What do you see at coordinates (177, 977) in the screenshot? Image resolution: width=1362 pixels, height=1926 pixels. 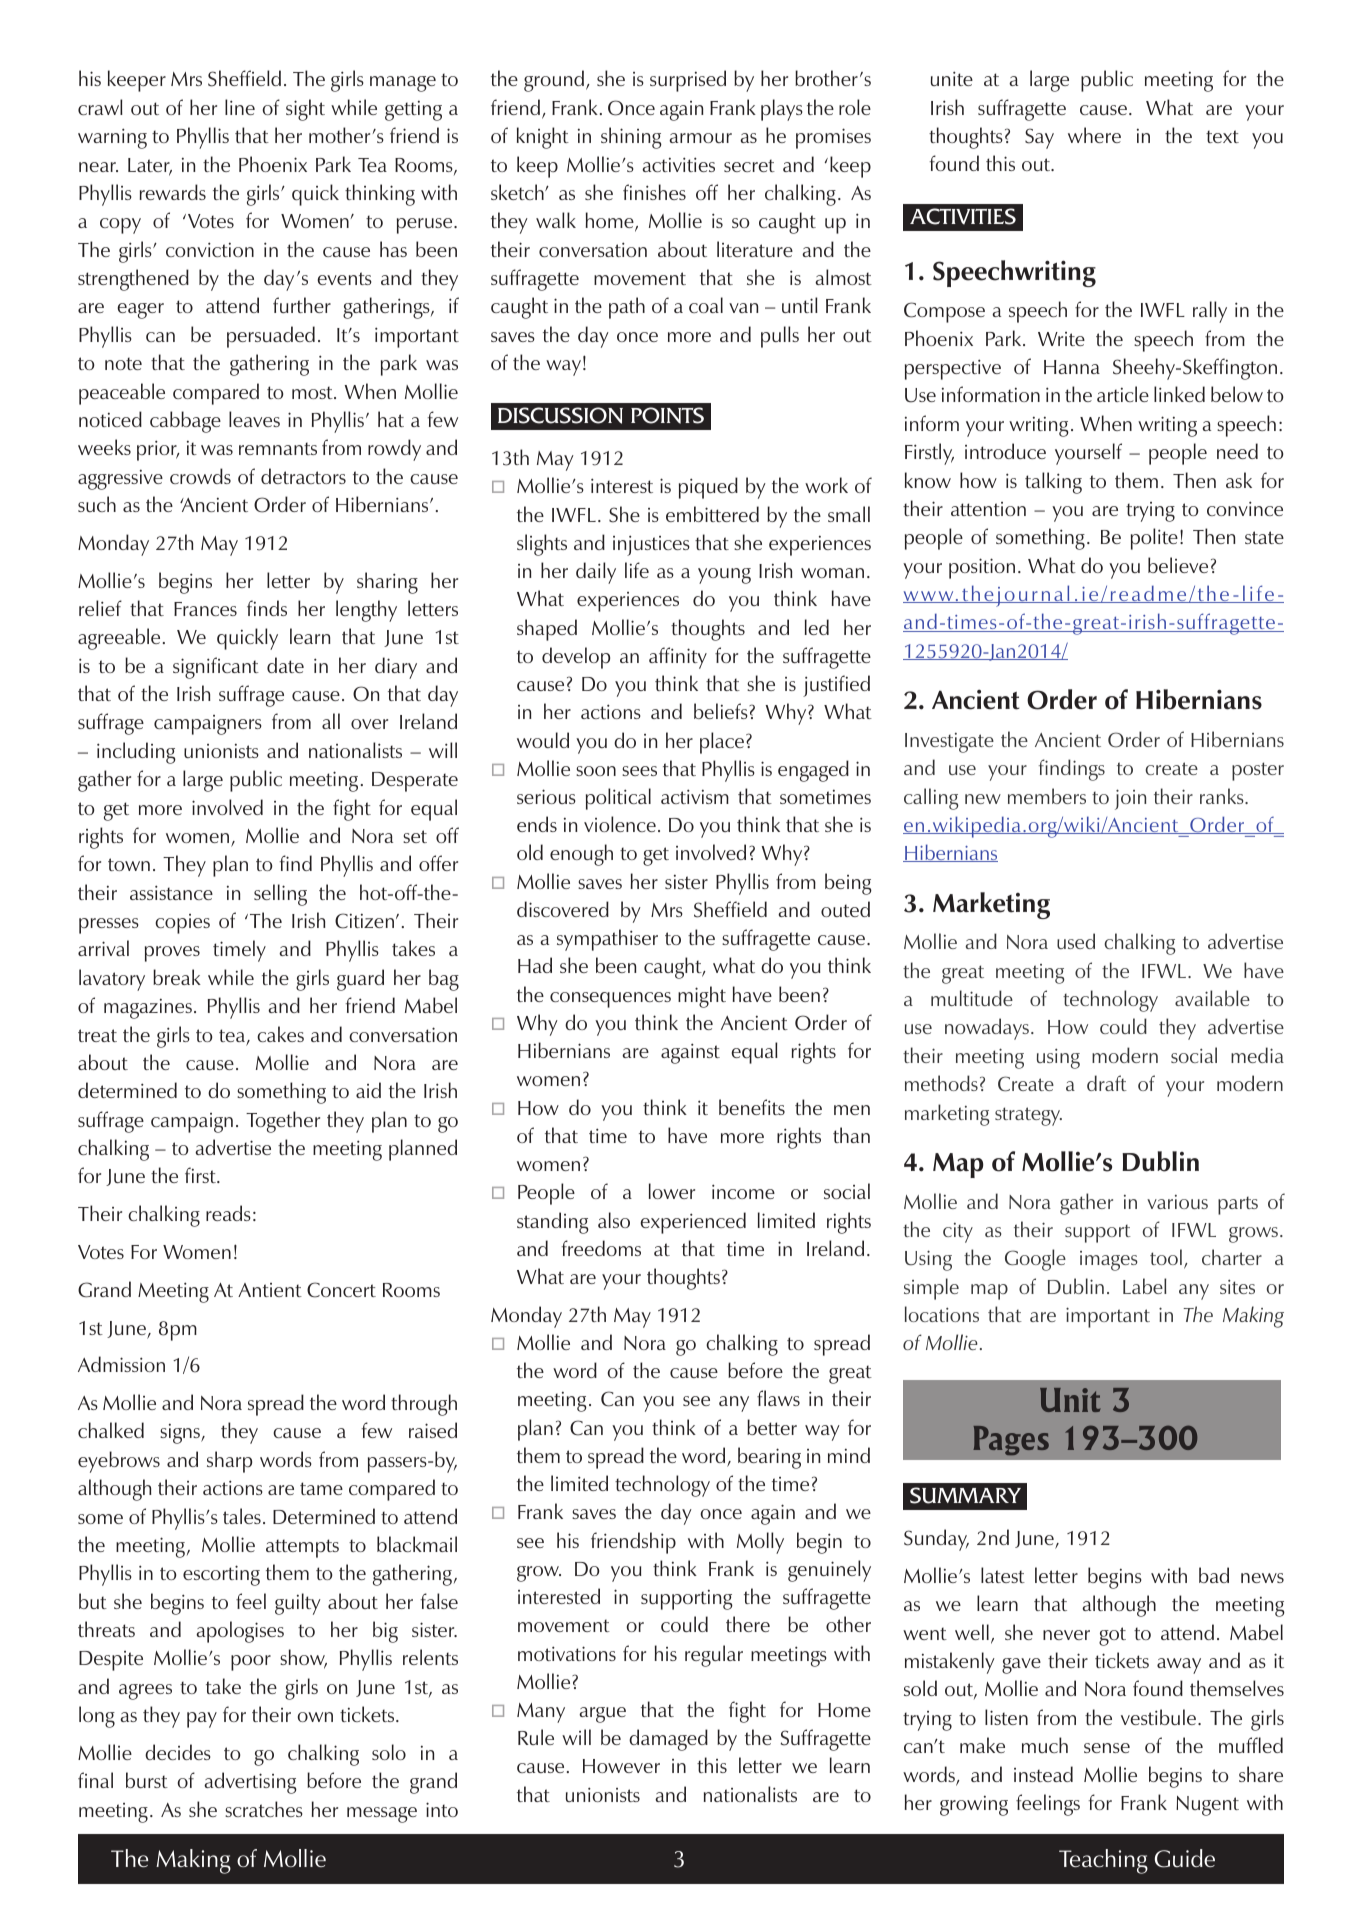 I see `break` at bounding box center [177, 977].
